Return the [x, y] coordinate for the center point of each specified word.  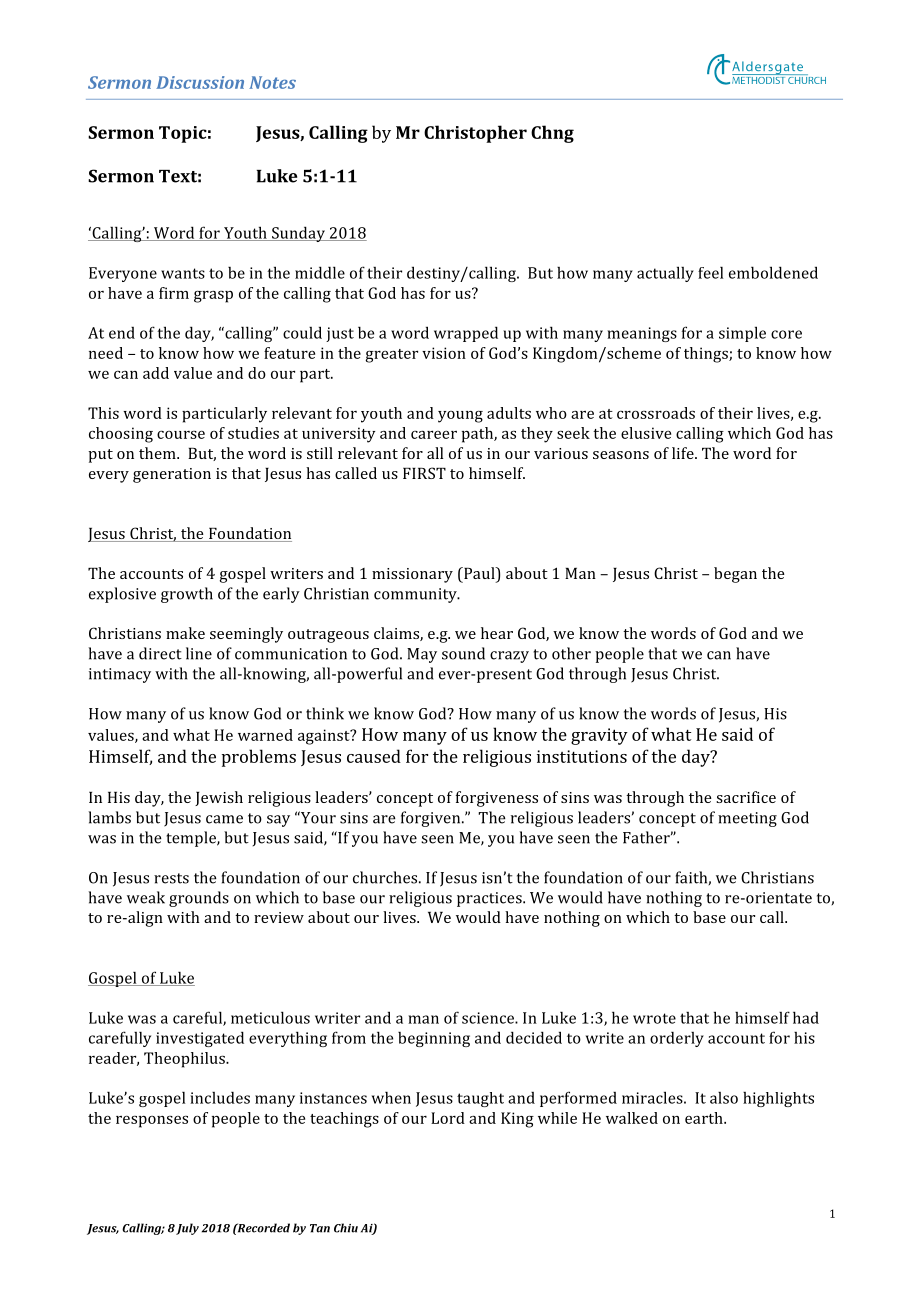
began [735, 575]
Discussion [200, 82]
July [187, 1229]
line [199, 653]
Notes [272, 82]
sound [463, 653]
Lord [448, 1118]
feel [710, 272]
